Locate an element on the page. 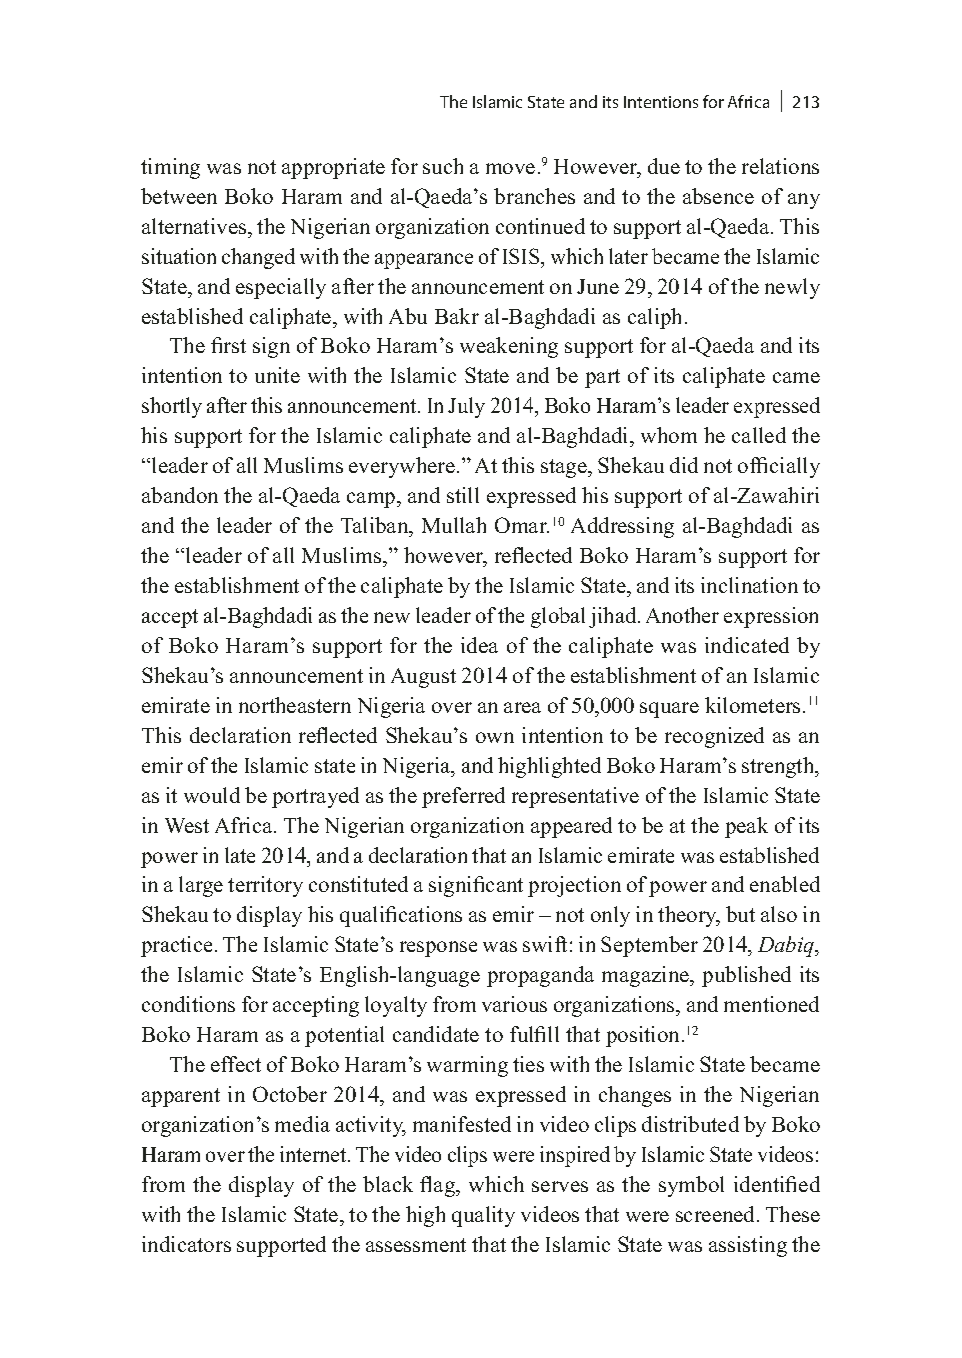 The width and height of the document is (962, 1358). quality is located at coordinates (483, 1216).
